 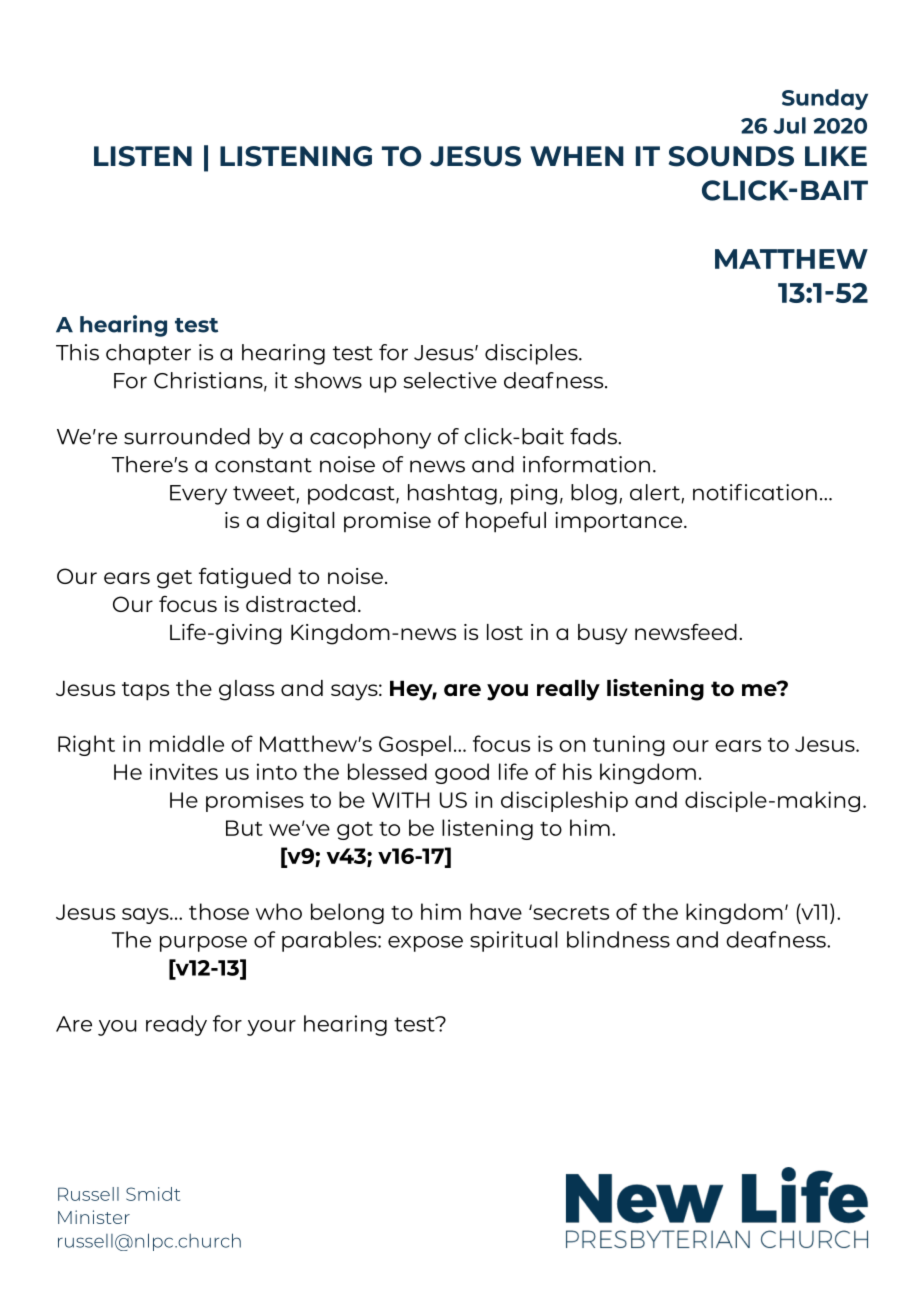 I want to click on taps, so click(x=145, y=691).
